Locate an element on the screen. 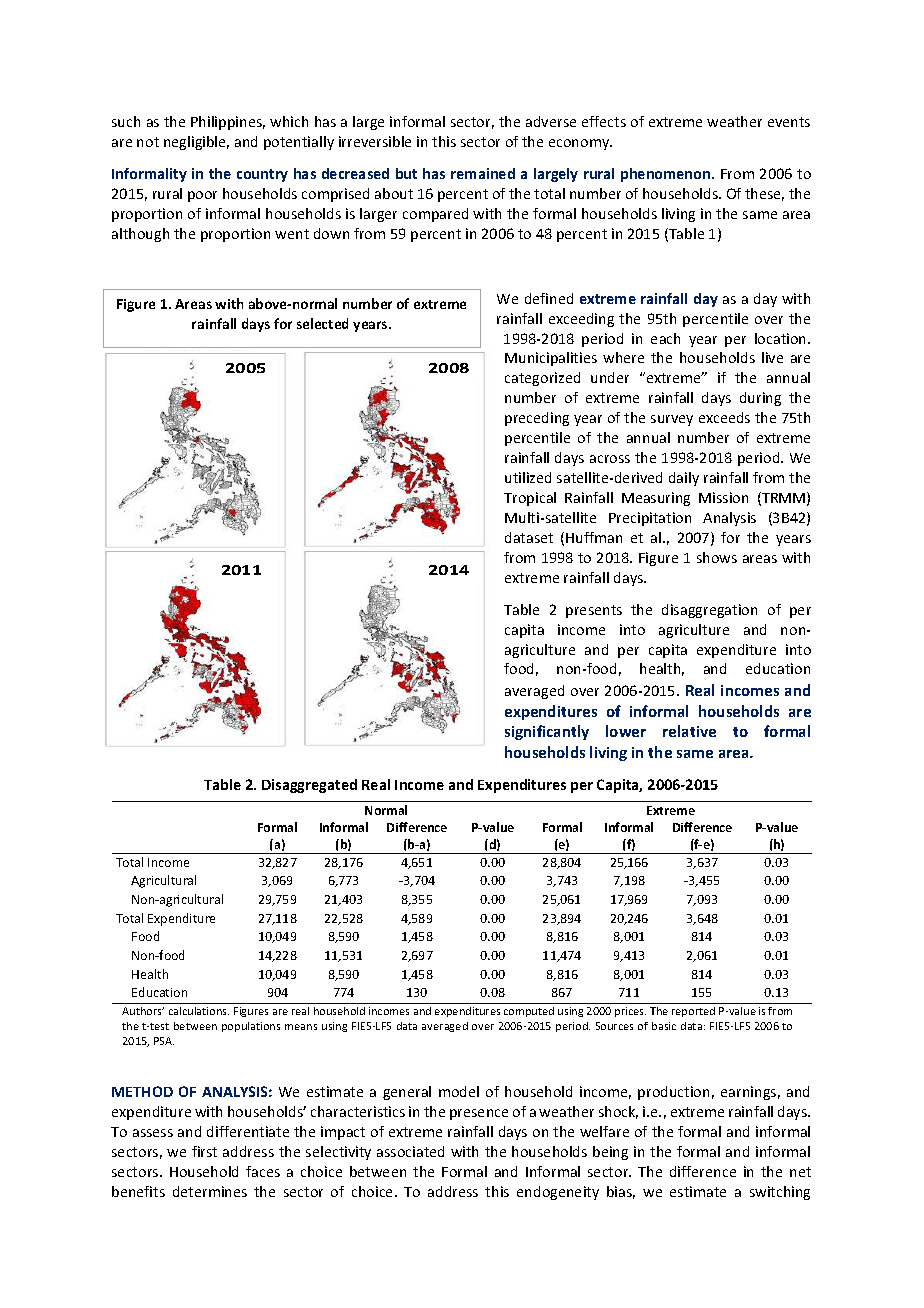 Image resolution: width=924 pixels, height=1308 pixels. negligible is located at coordinates (196, 143).
